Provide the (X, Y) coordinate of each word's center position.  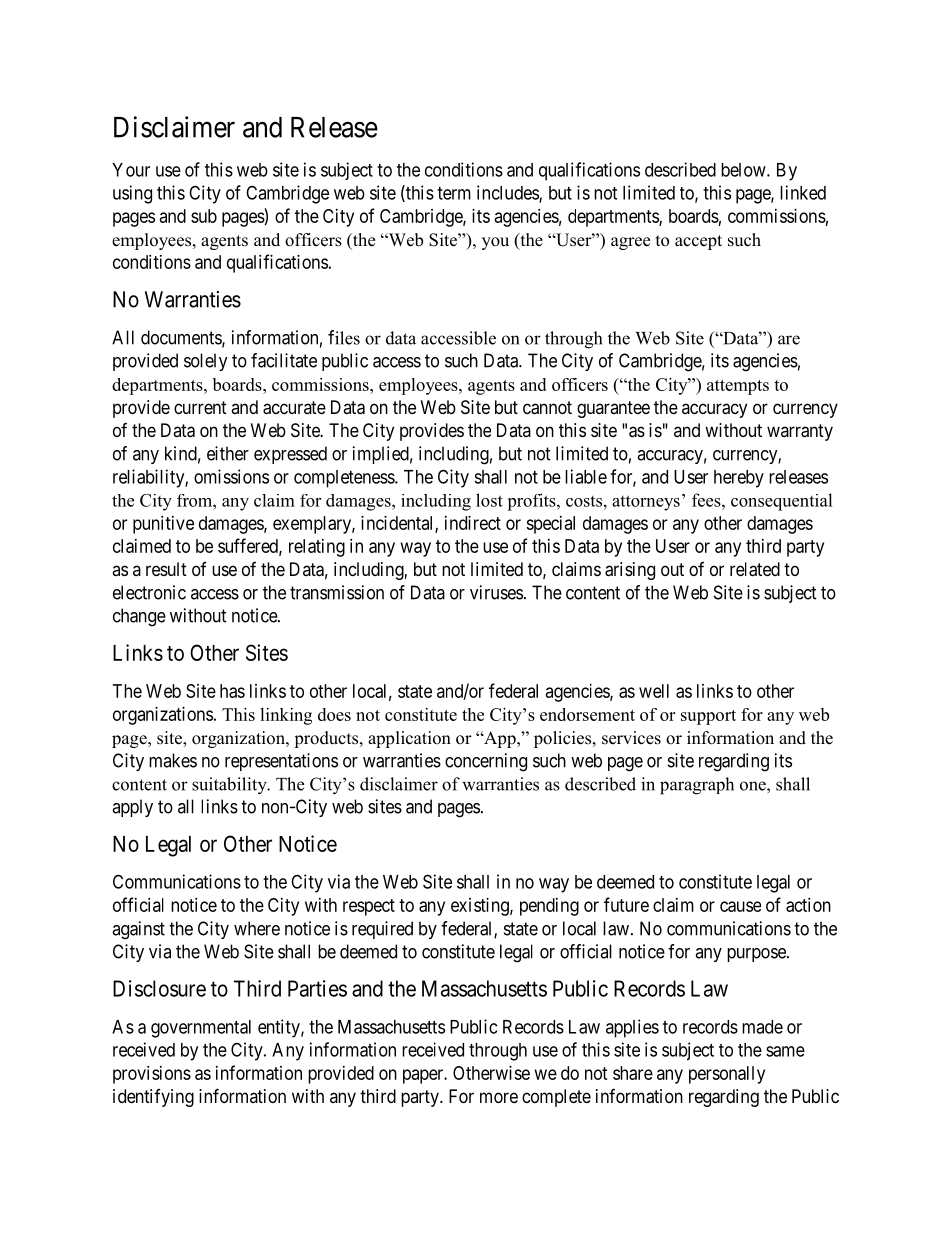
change (139, 617)
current (200, 407)
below (744, 170)
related (755, 569)
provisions (152, 1075)
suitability (230, 786)
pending (549, 907)
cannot (547, 408)
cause (740, 906)
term (454, 193)
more (499, 1097)
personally (727, 1075)
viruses (496, 592)
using (132, 194)
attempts (738, 387)
